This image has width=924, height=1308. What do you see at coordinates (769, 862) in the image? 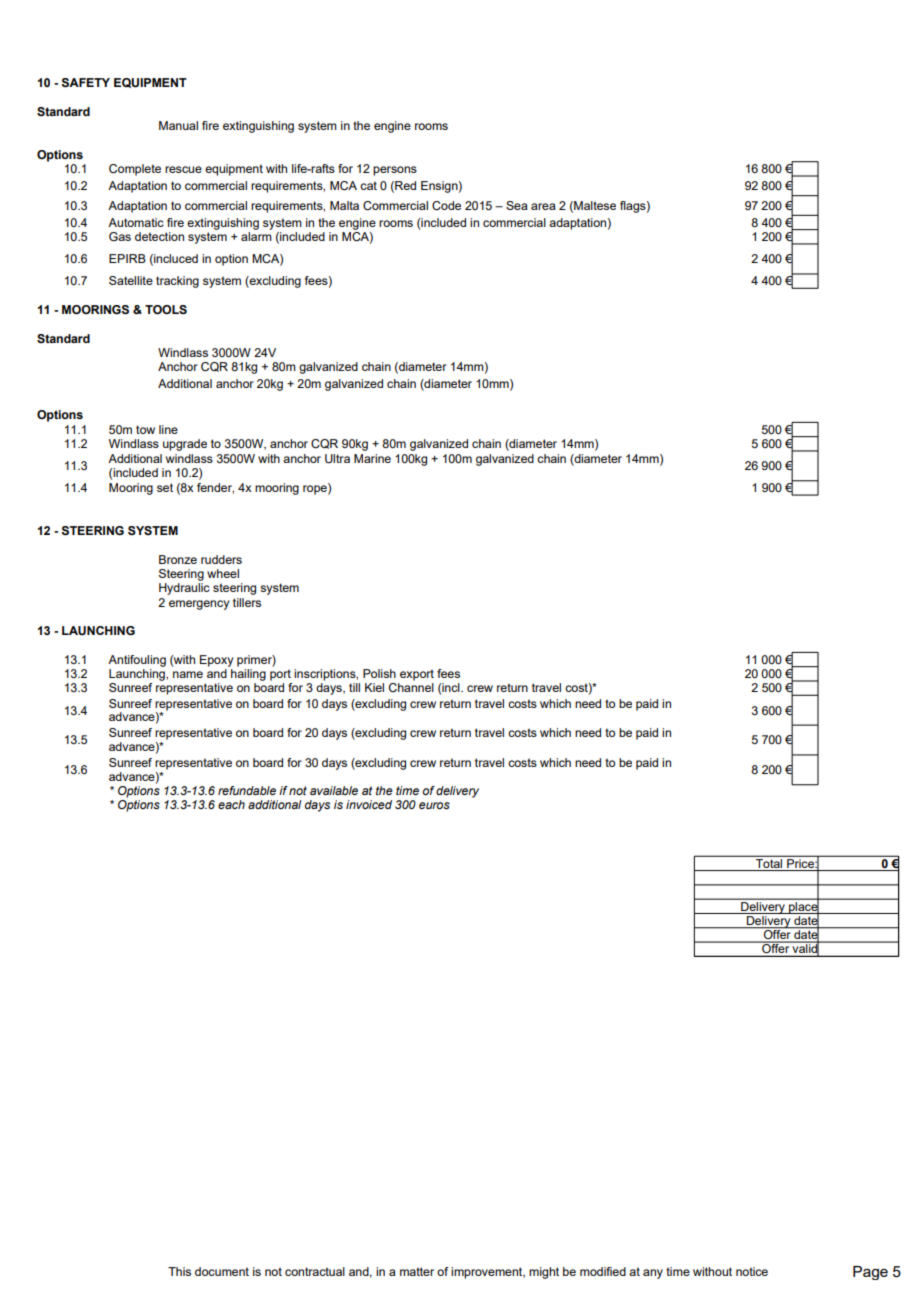
I see `Total` at bounding box center [769, 862].
